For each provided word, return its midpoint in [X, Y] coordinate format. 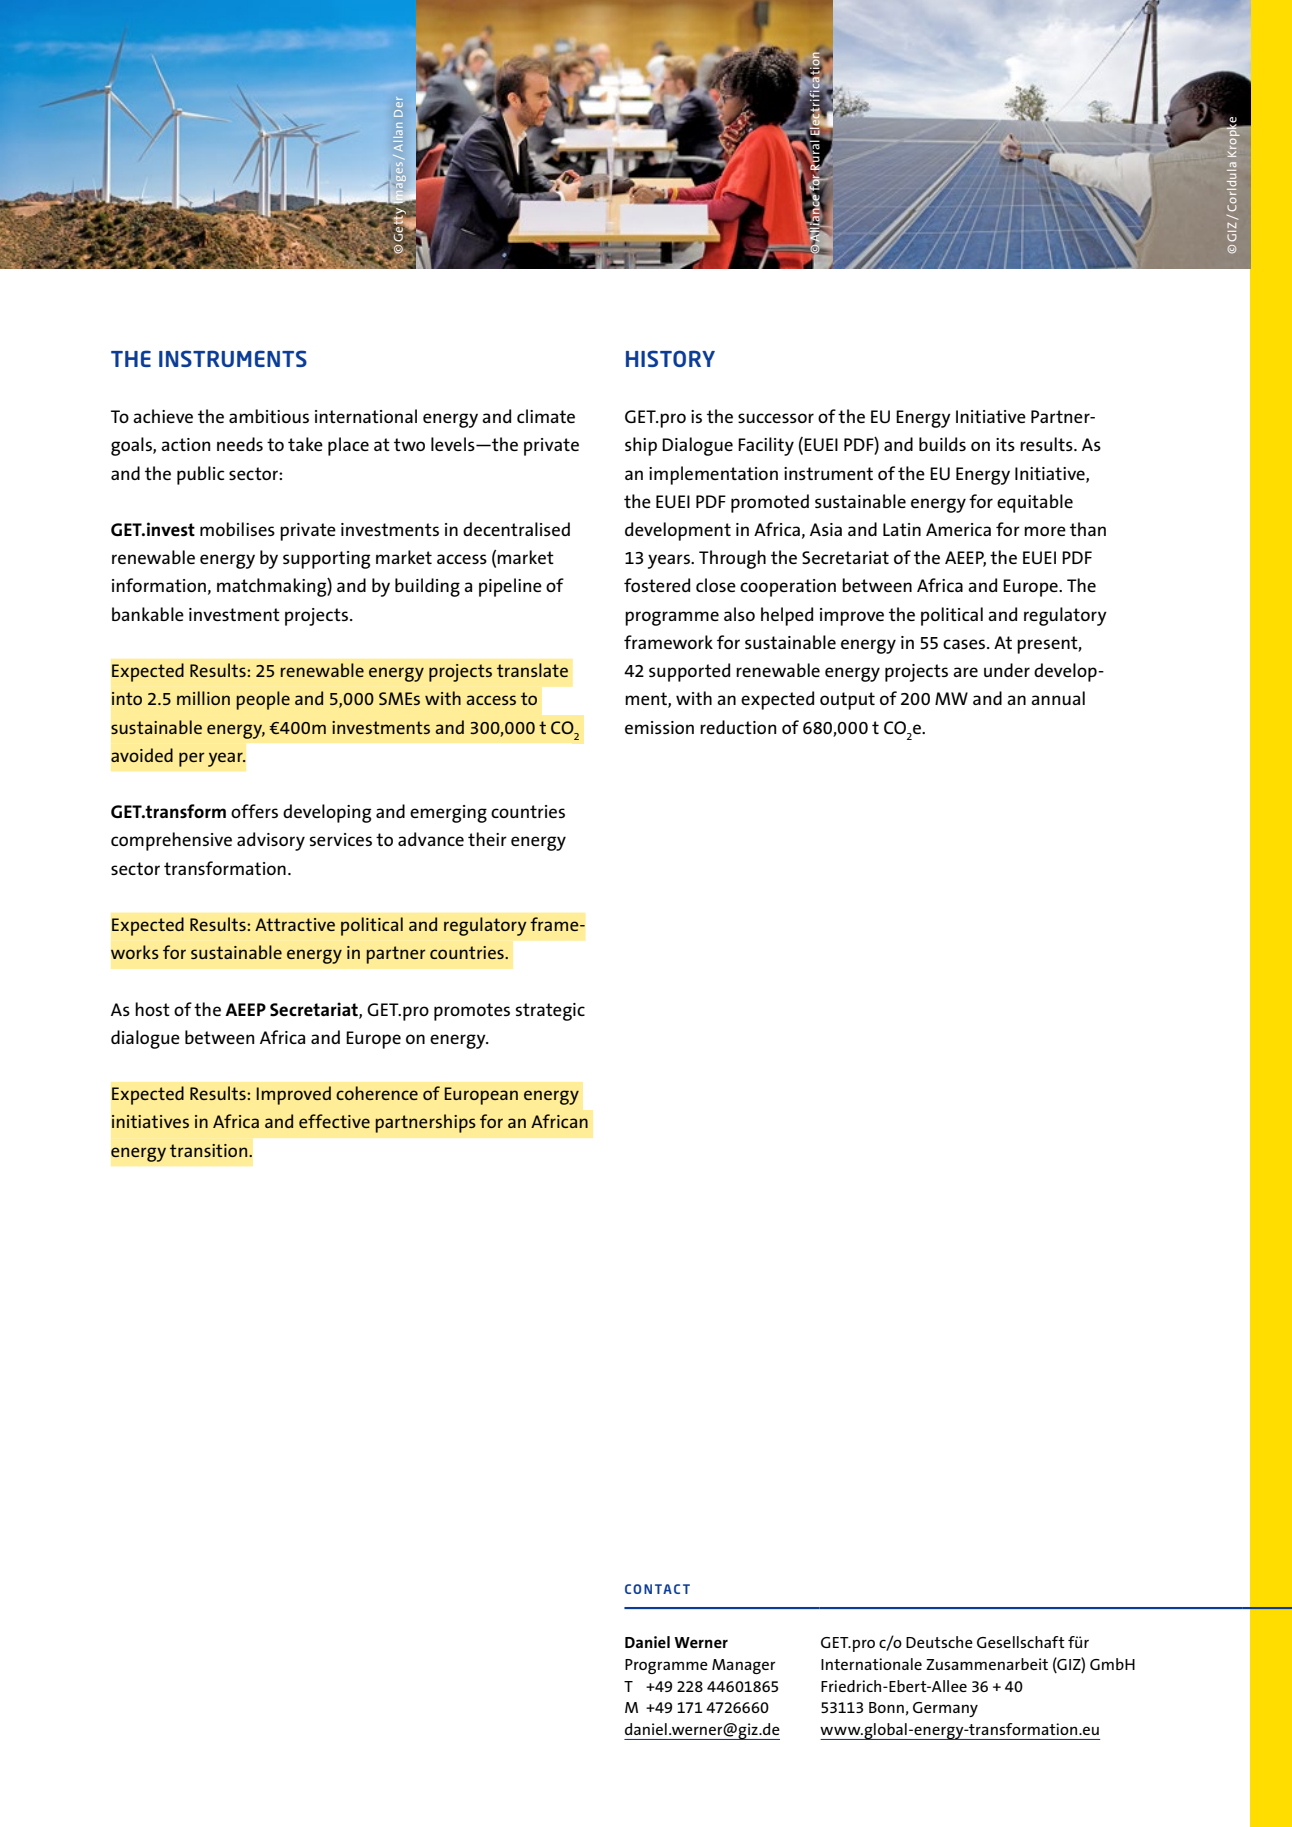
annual [1058, 698]
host [152, 1009]
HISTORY [670, 358]
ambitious [269, 416]
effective [334, 1121]
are [965, 672]
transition [210, 1150]
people [263, 700]
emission [659, 727]
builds [942, 444]
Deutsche [939, 1642]
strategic [550, 1012]
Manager [744, 1666]
